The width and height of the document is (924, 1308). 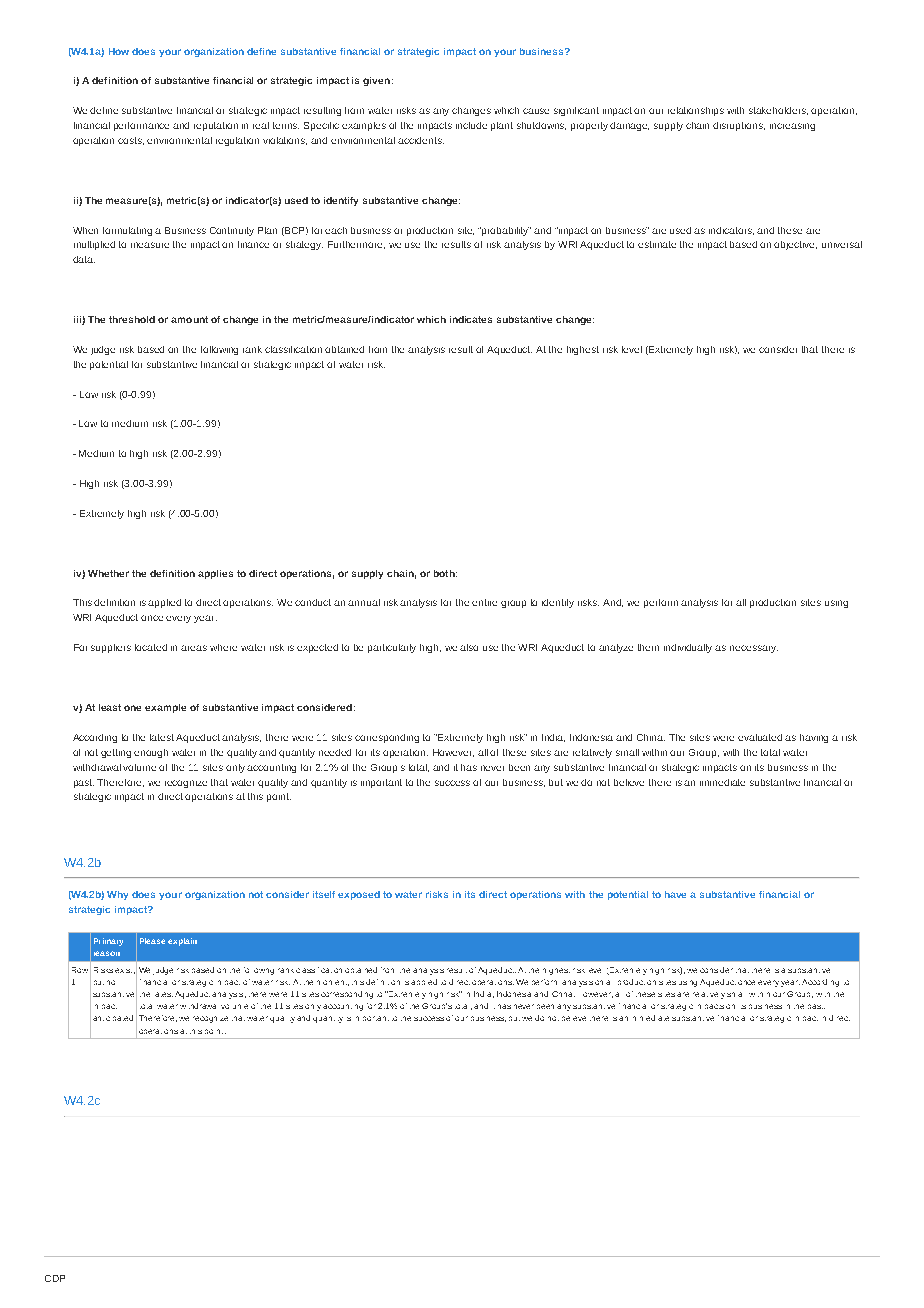 I want to click on located, so click(x=151, y=647).
